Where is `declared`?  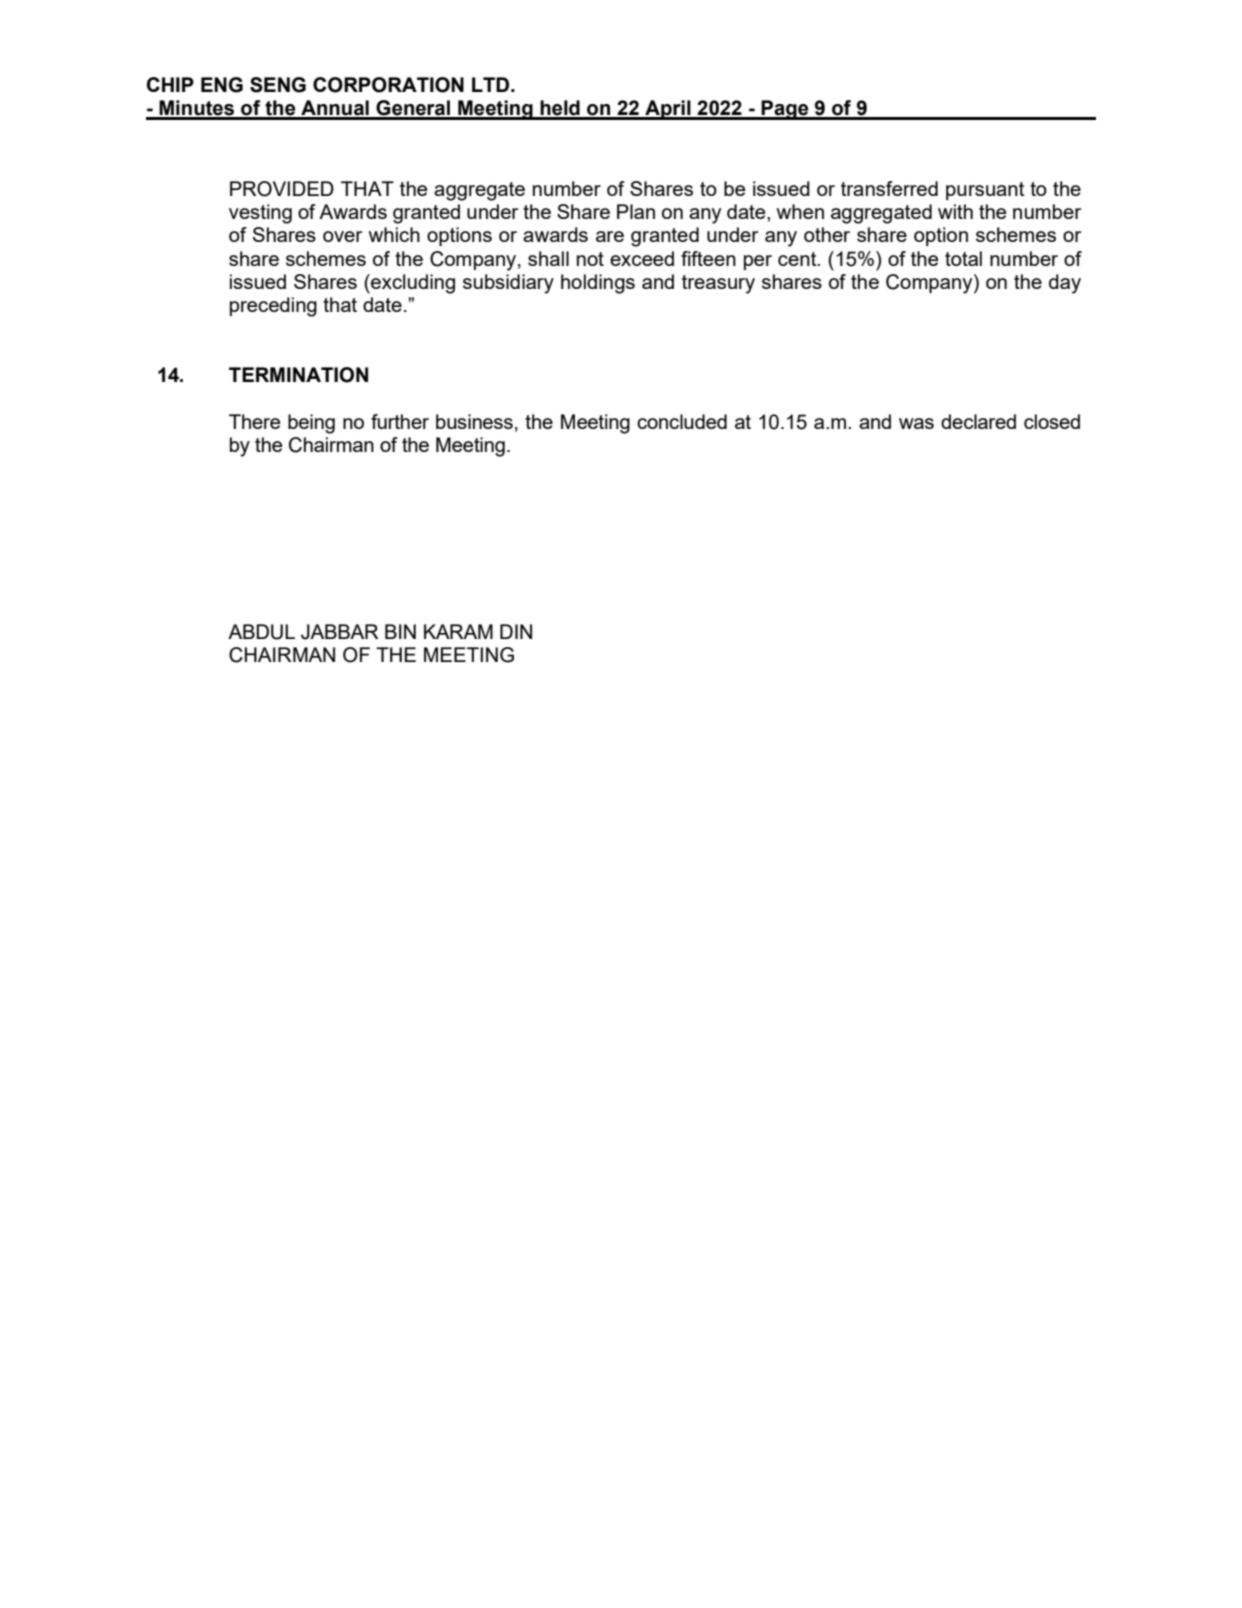
declared is located at coordinates (978, 421).
